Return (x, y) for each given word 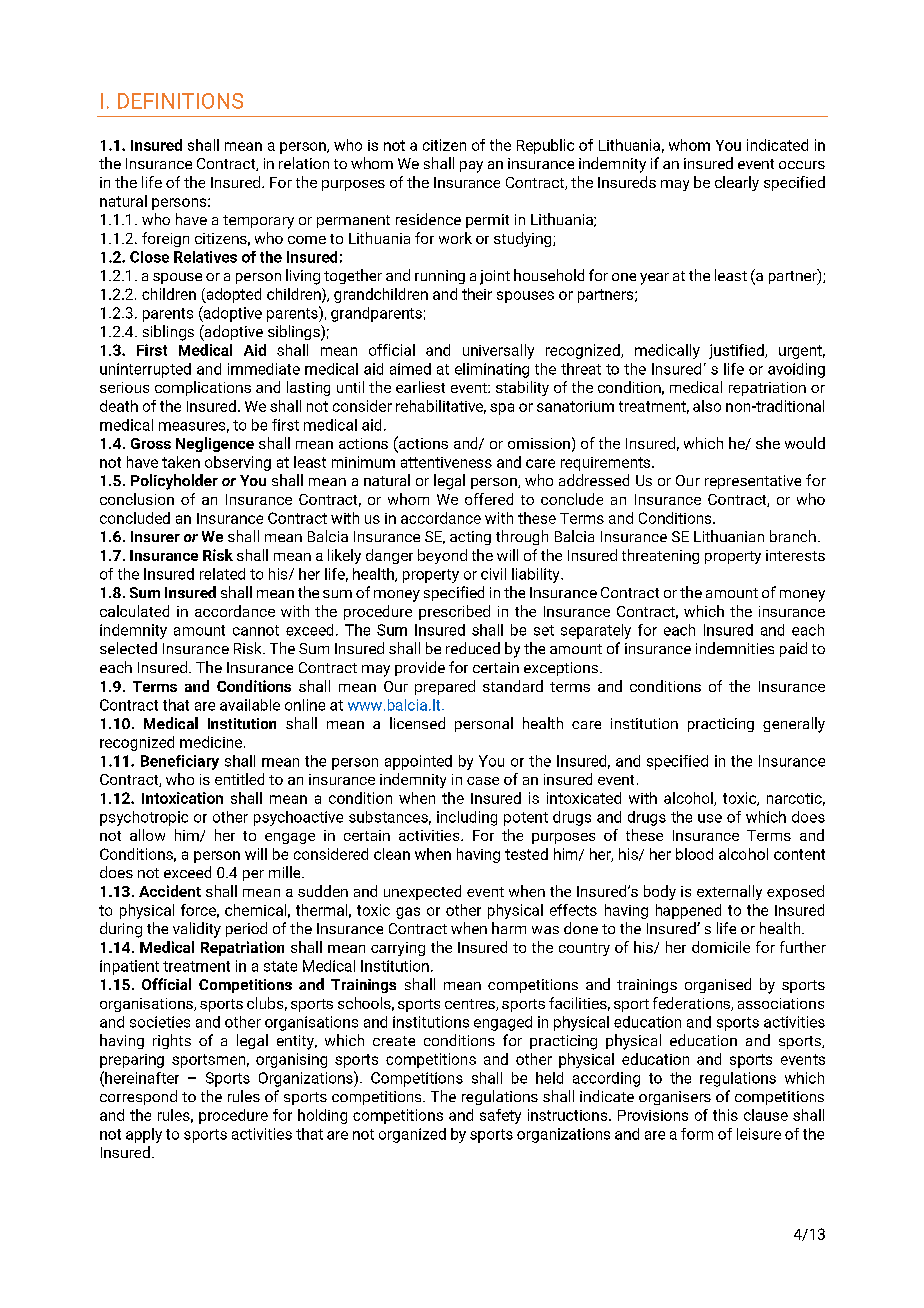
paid (793, 649)
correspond (138, 1097)
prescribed (454, 612)
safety (500, 1116)
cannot (256, 630)
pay (471, 167)
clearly (737, 183)
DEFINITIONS (180, 101)
